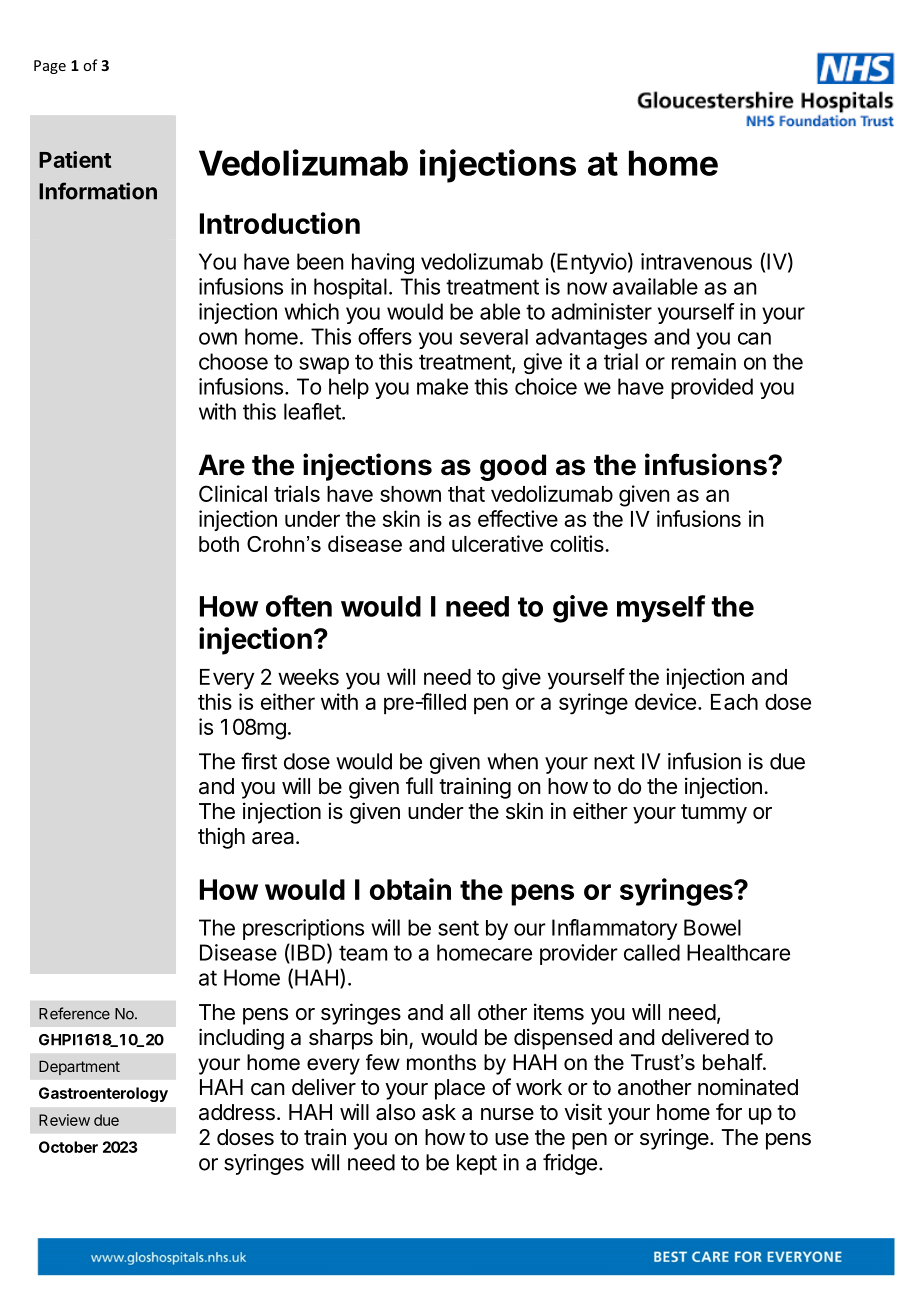 The height and width of the screenshot is (1308, 924). What do you see at coordinates (712, 927) in the screenshot?
I see `Bowel` at bounding box center [712, 927].
